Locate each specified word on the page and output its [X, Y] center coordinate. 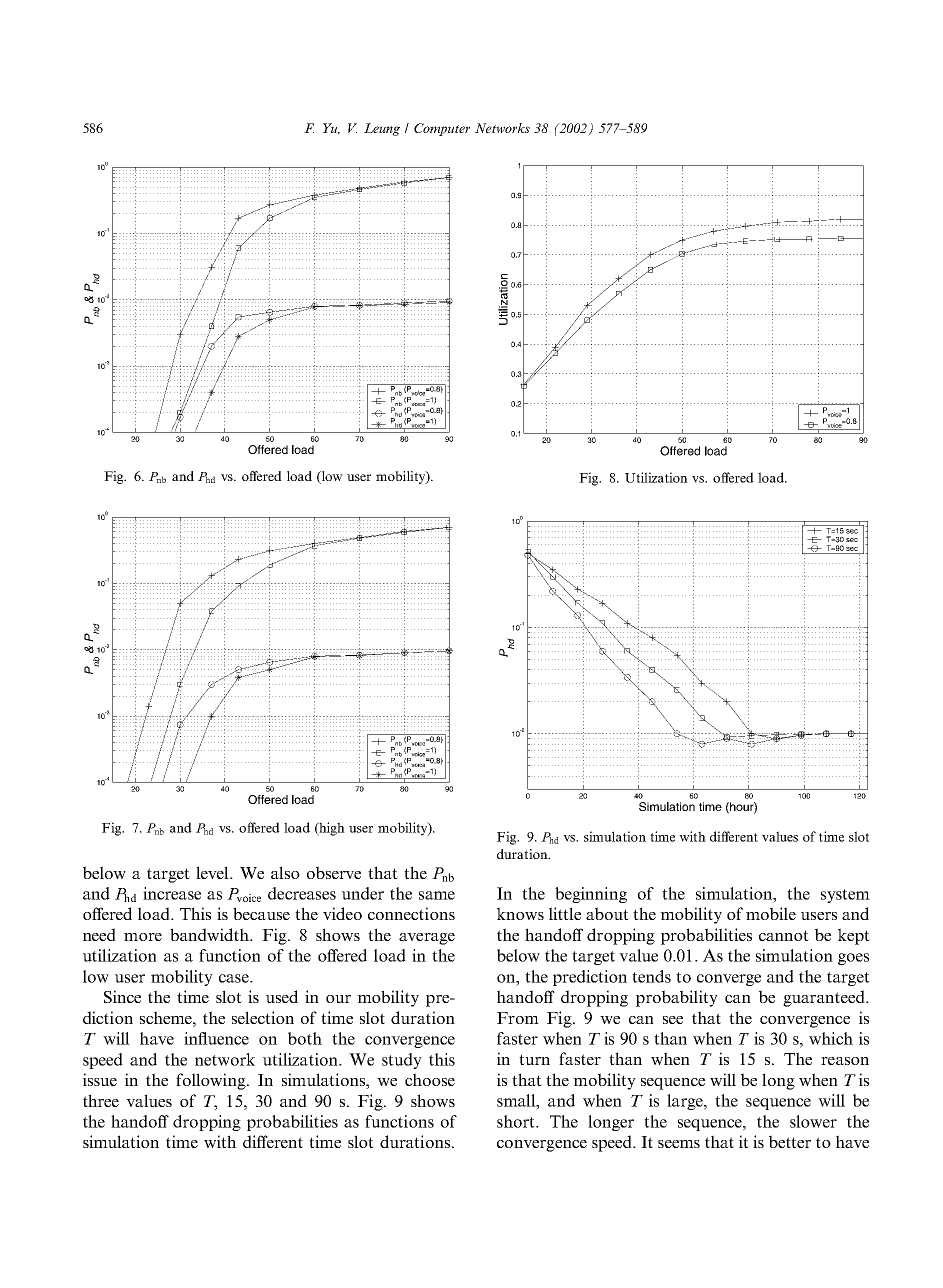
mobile [771, 913]
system [845, 896]
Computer [442, 129]
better [790, 1141]
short [517, 1121]
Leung [382, 129]
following [212, 1081]
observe [334, 872]
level [213, 872]
